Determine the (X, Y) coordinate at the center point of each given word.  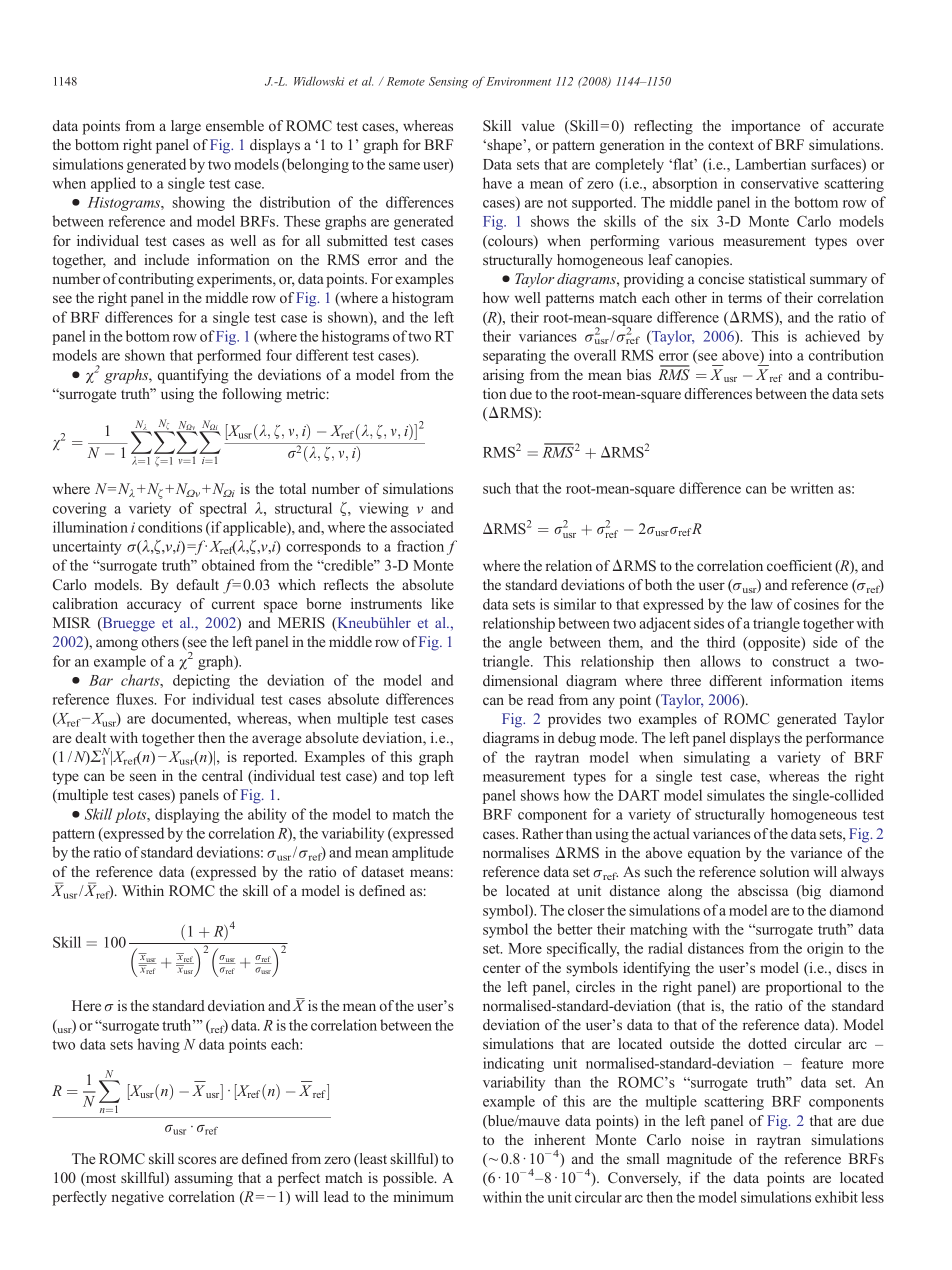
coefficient (799, 565)
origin (825, 949)
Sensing (448, 82)
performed (229, 356)
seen (143, 777)
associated (422, 527)
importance (765, 127)
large (186, 127)
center (502, 968)
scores (197, 1160)
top (419, 778)
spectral (223, 509)
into (780, 355)
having (159, 1045)
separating (514, 356)
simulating (717, 758)
